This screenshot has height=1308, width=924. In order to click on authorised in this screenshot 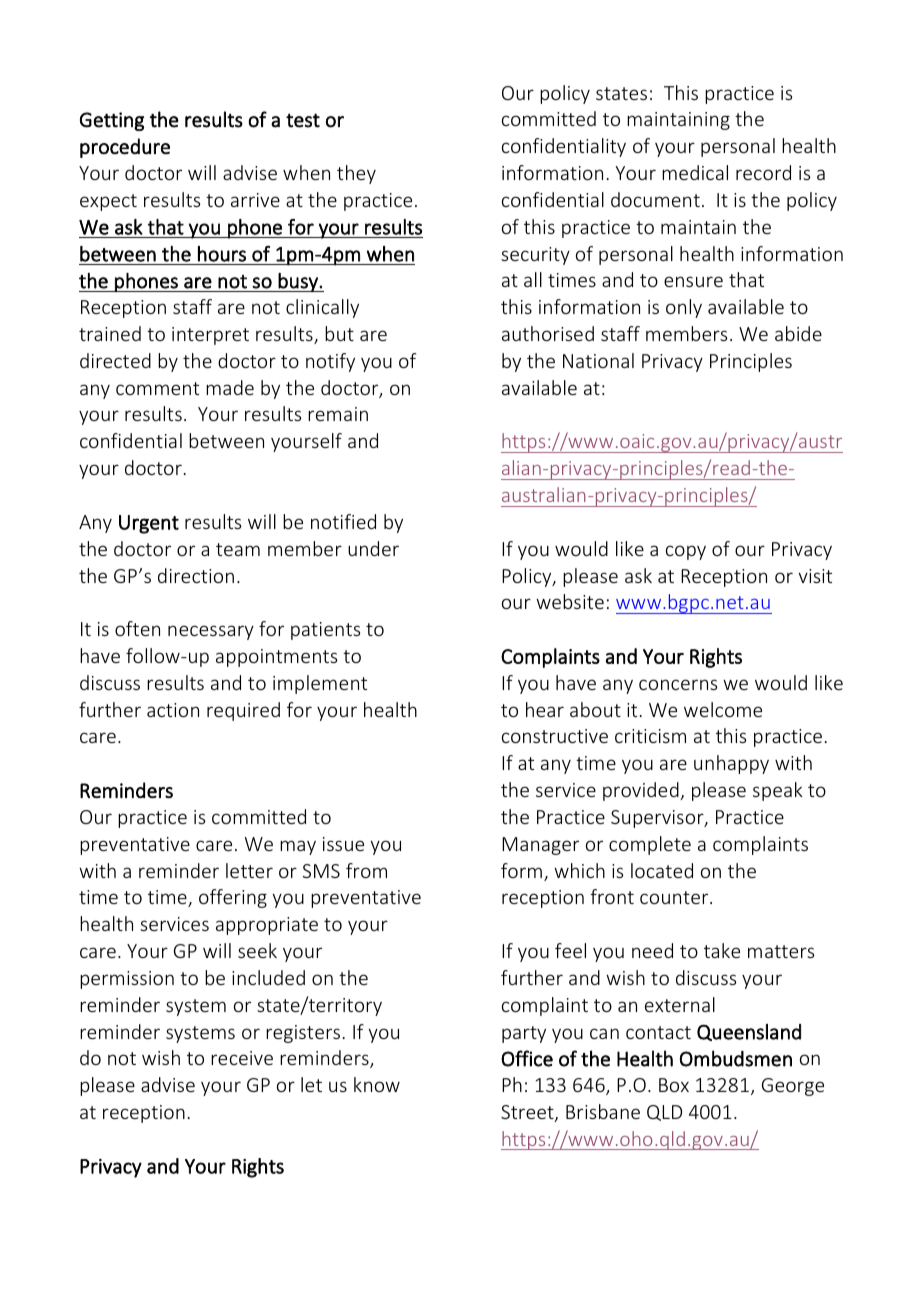, I will do `click(548, 333)`.
